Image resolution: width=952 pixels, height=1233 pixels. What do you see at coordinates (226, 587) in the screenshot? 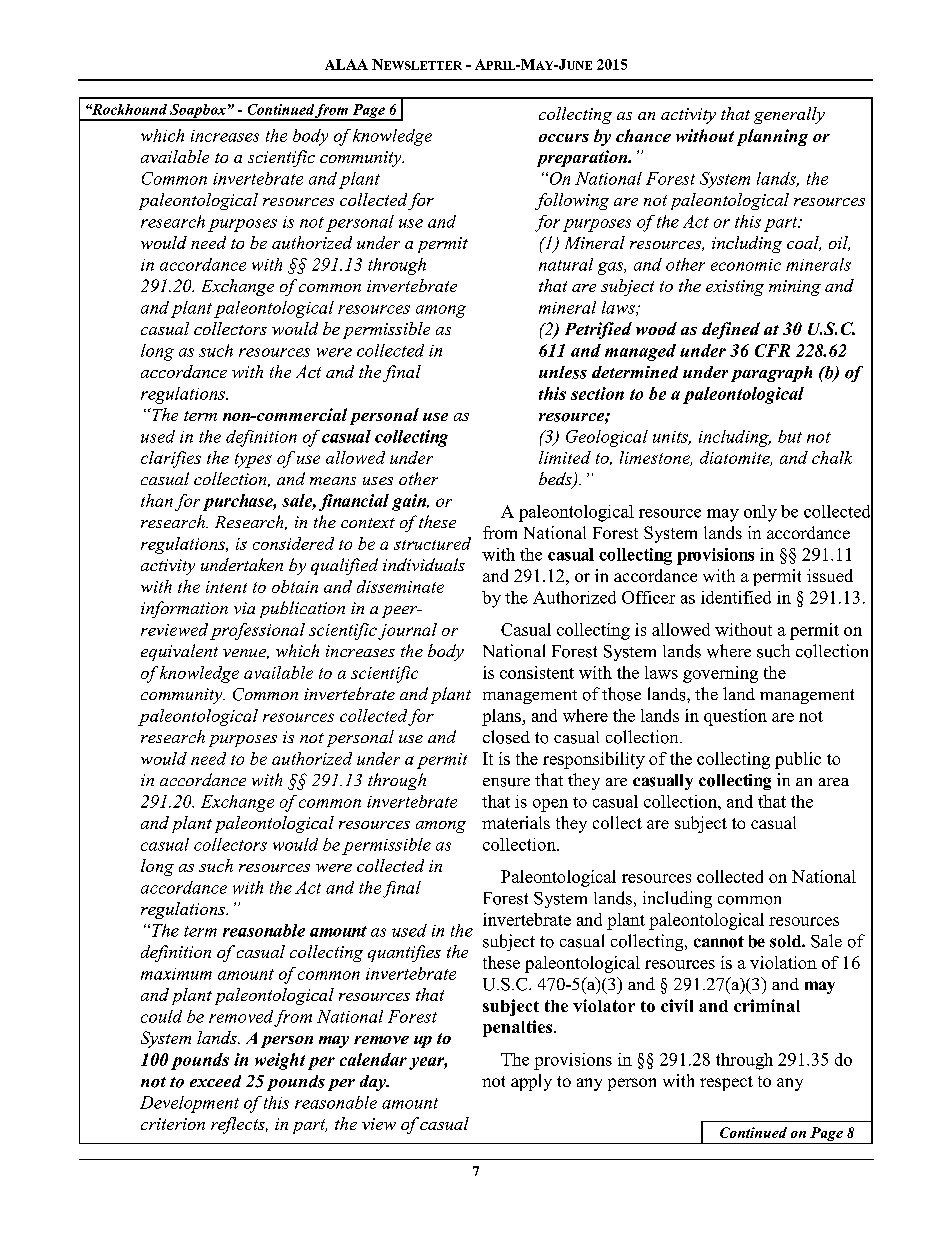
I see `intent` at bounding box center [226, 587].
